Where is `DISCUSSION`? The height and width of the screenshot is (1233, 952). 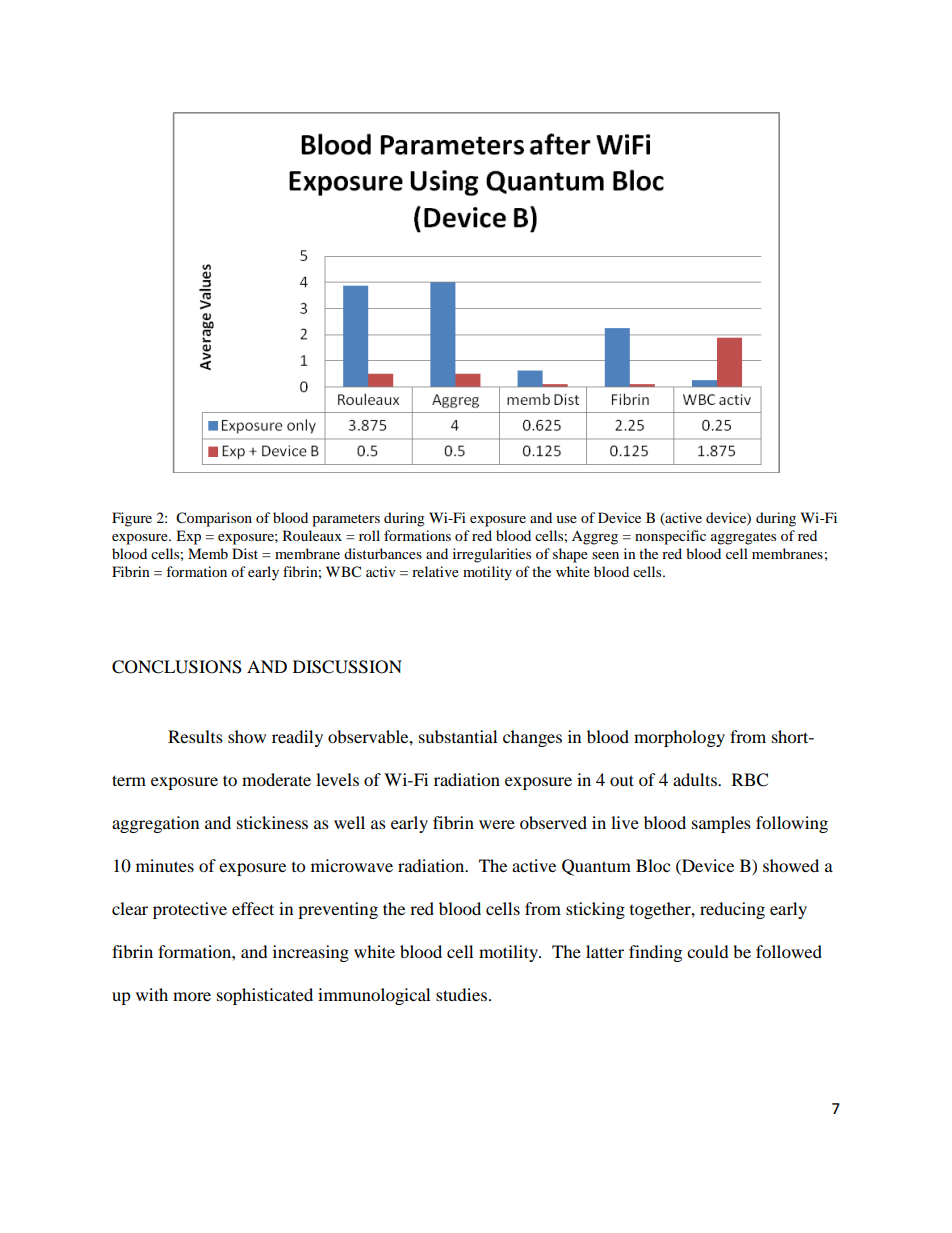
DISCUSSION is located at coordinates (347, 667).
